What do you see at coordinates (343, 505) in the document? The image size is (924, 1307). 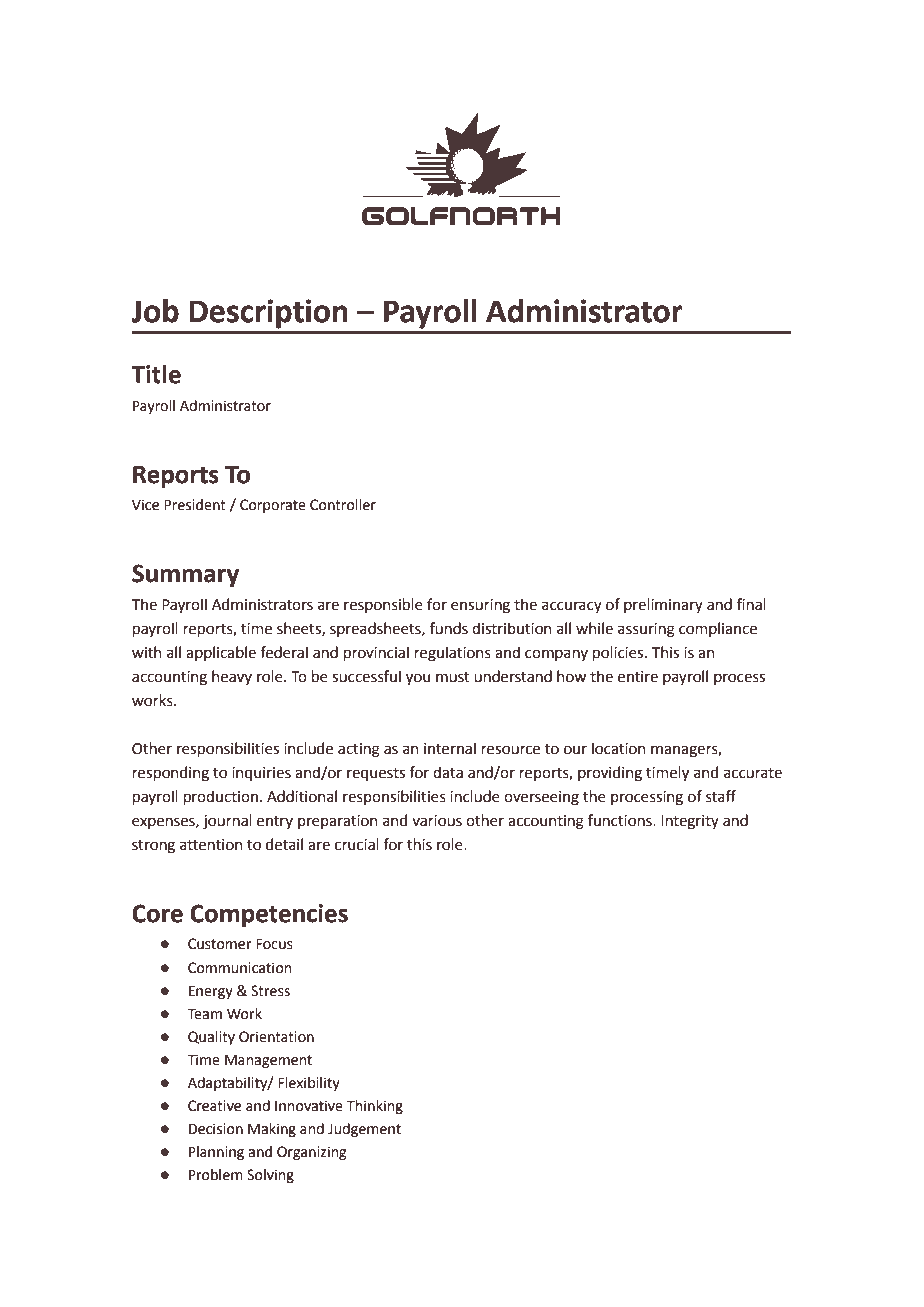 I see `Controller` at bounding box center [343, 505].
